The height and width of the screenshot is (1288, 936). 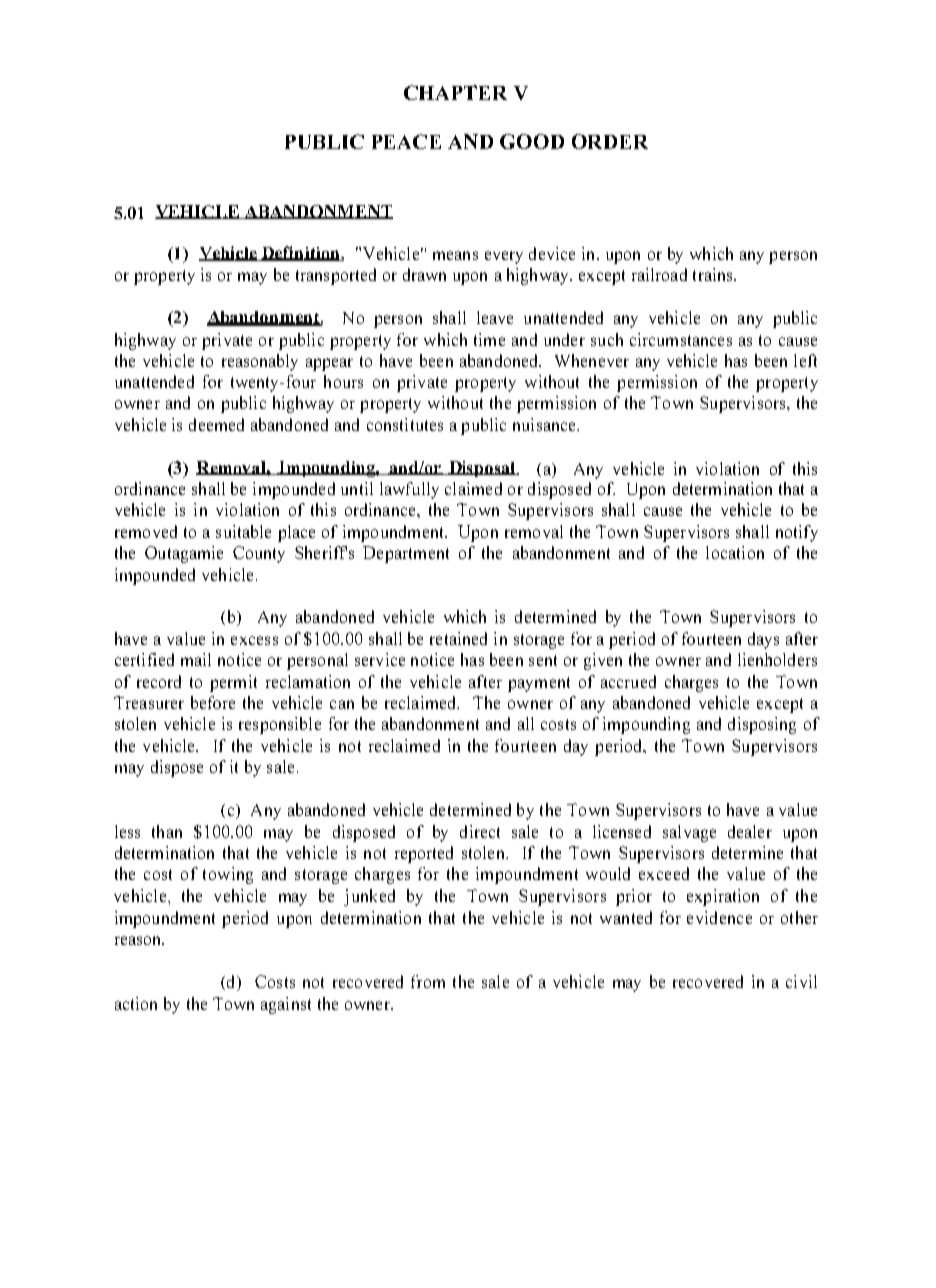 What do you see at coordinates (480, 831) in the screenshot?
I see `direct` at bounding box center [480, 831].
